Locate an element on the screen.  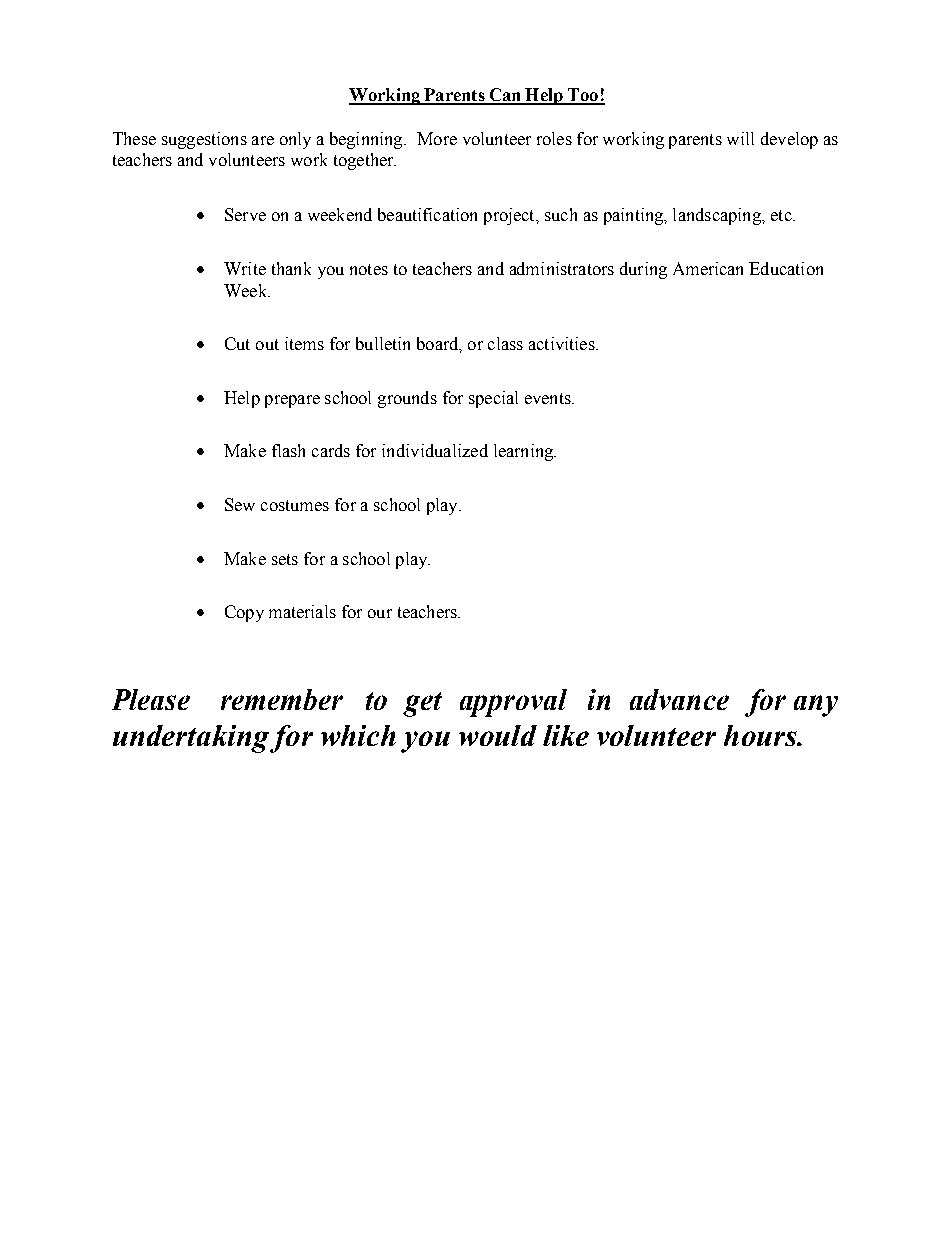
suggestions is located at coordinates (204, 140).
